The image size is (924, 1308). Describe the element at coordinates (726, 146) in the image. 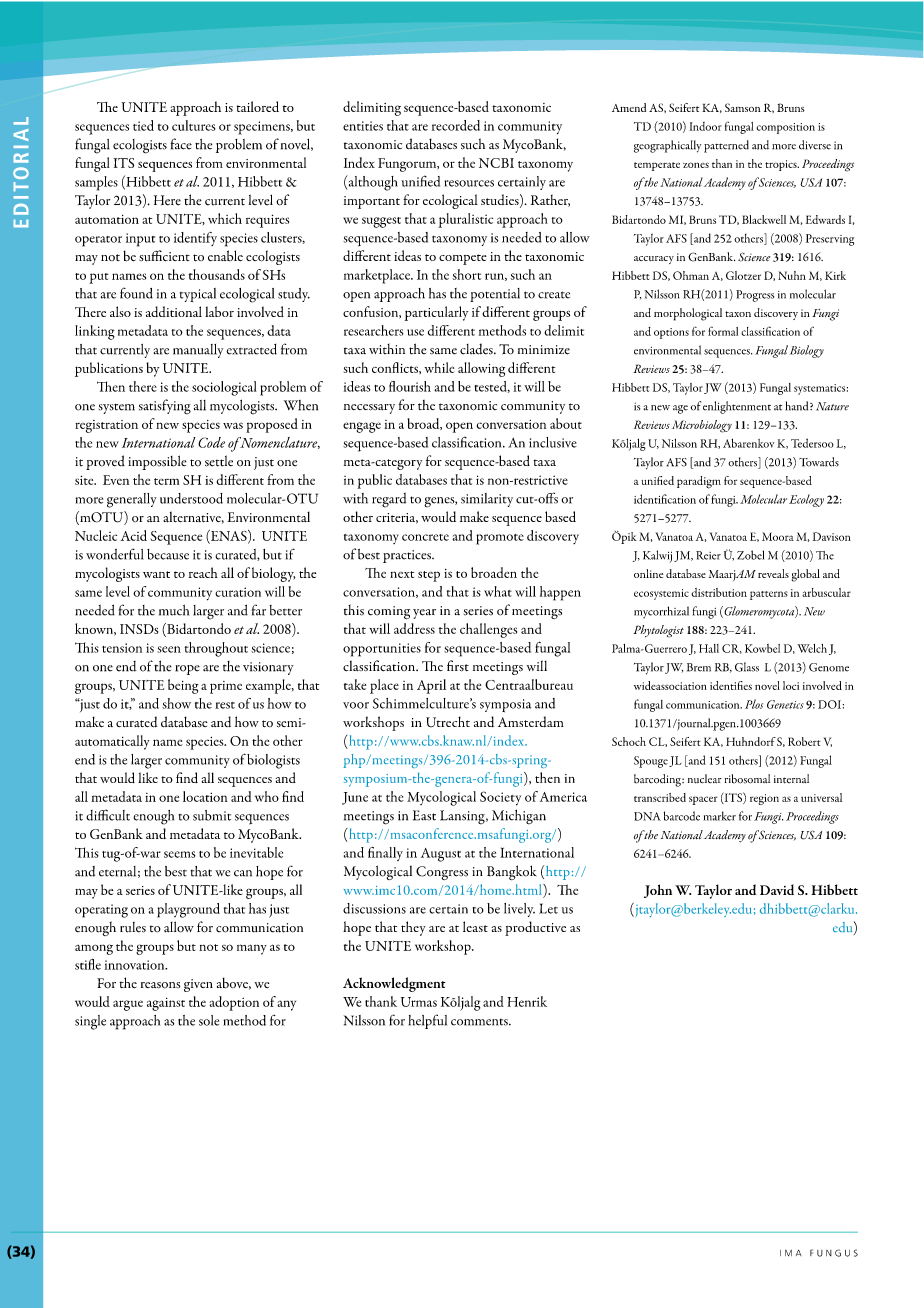

I see `patterned` at that location.
